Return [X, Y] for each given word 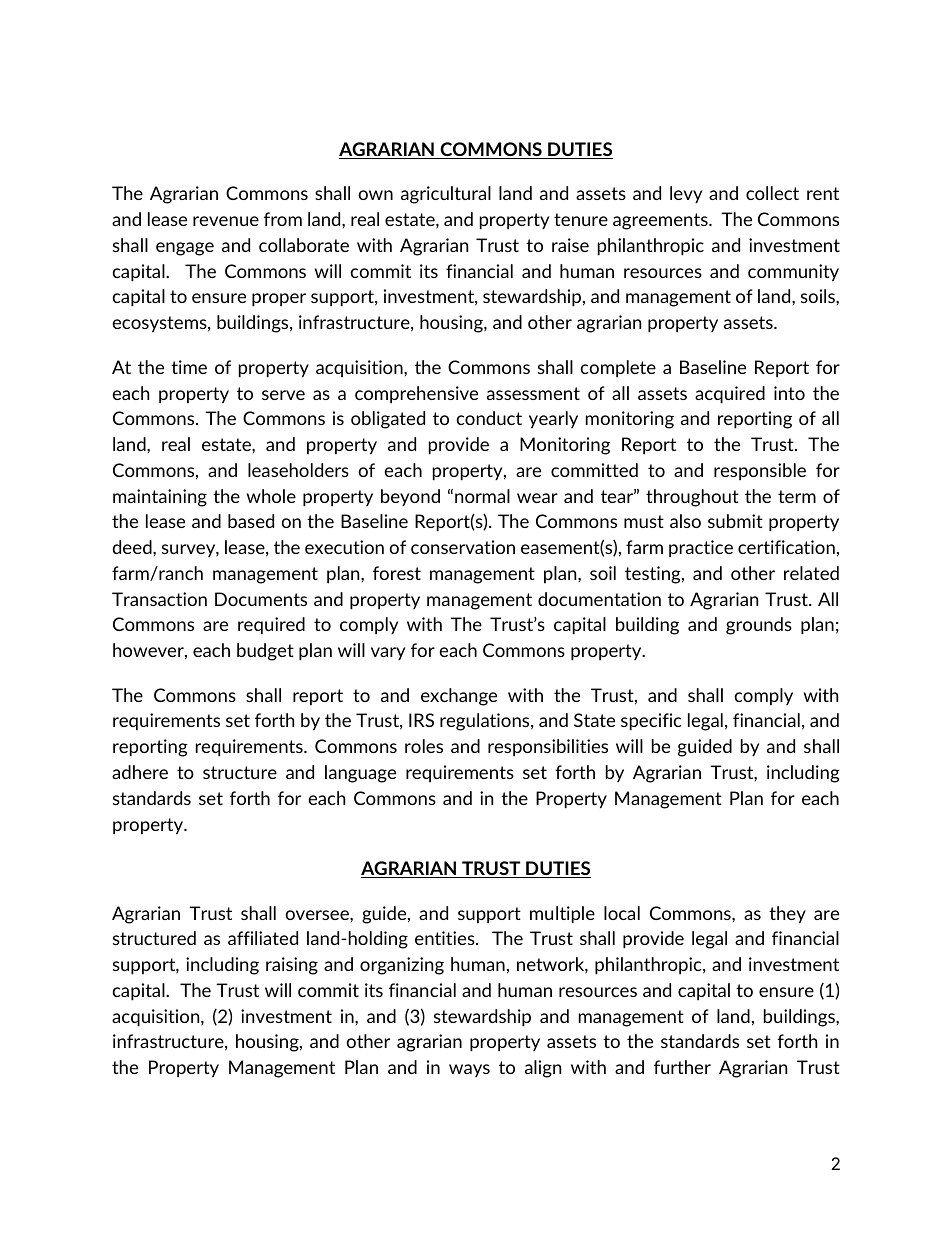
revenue [226, 221]
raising [292, 966]
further [682, 1067]
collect [772, 193]
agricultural [446, 195]
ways [469, 1070]
